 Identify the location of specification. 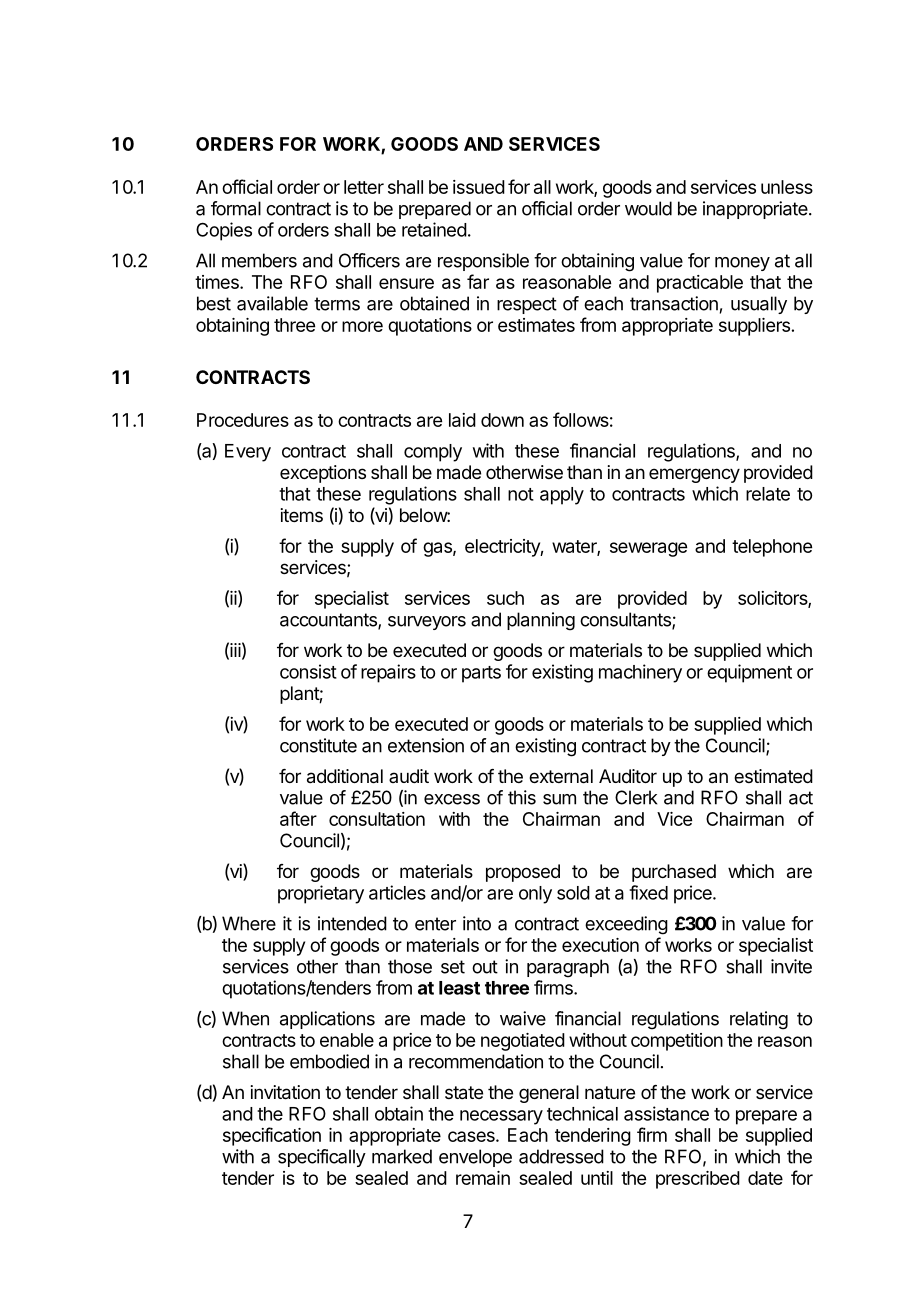
(272, 1136).
